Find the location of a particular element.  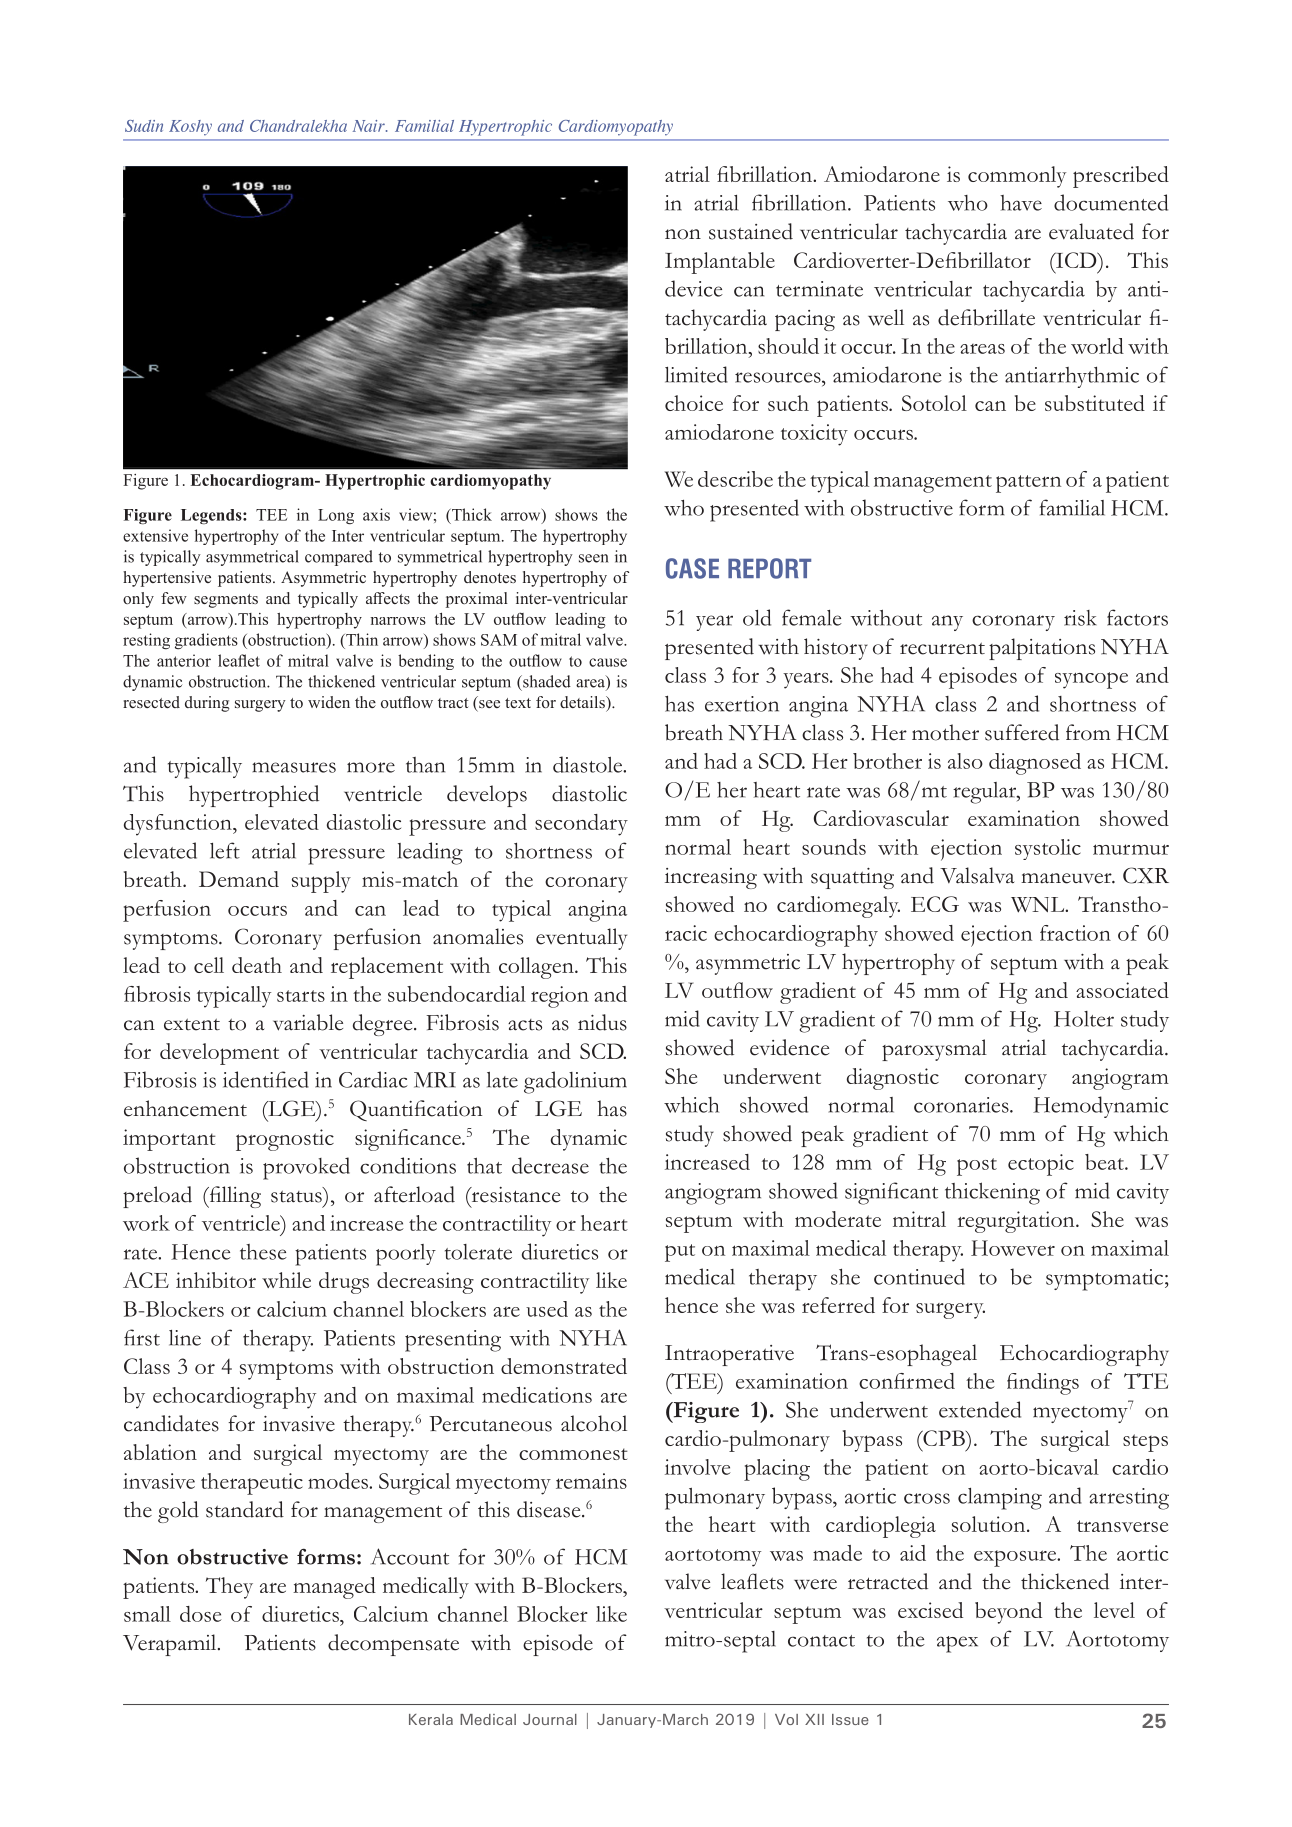

have is located at coordinates (1021, 203).
